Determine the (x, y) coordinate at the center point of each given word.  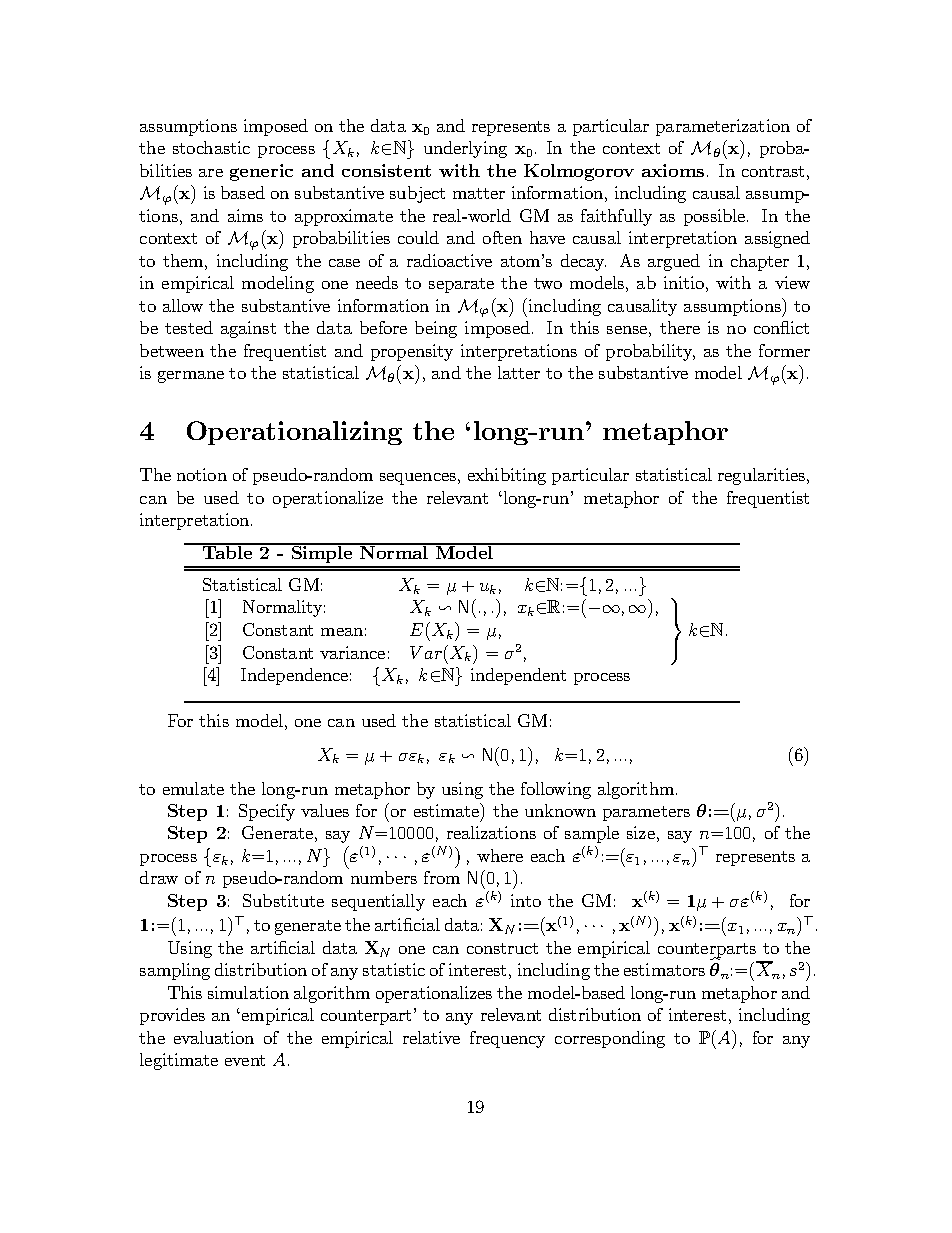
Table (228, 551)
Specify (267, 812)
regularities (763, 476)
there (680, 327)
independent (518, 676)
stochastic (211, 147)
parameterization (723, 127)
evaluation (214, 1037)
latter (519, 372)
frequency (507, 1039)
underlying (465, 149)
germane (191, 377)
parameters (646, 813)
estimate (448, 811)
